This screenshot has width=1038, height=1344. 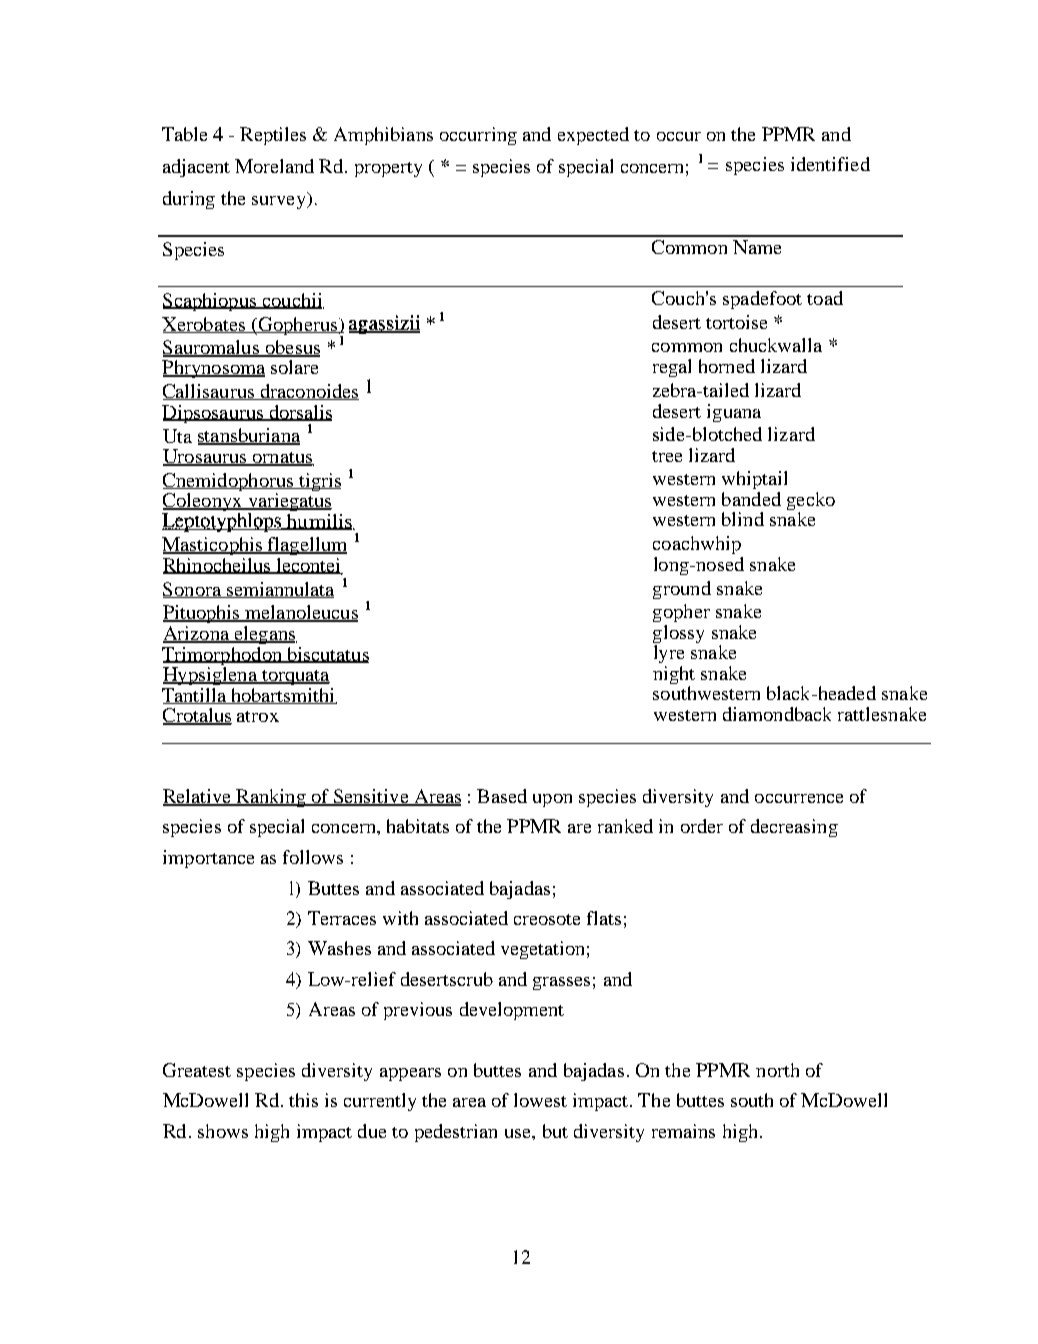 What do you see at coordinates (273, 136) in the screenshot?
I see `Reptiles` at bounding box center [273, 136].
